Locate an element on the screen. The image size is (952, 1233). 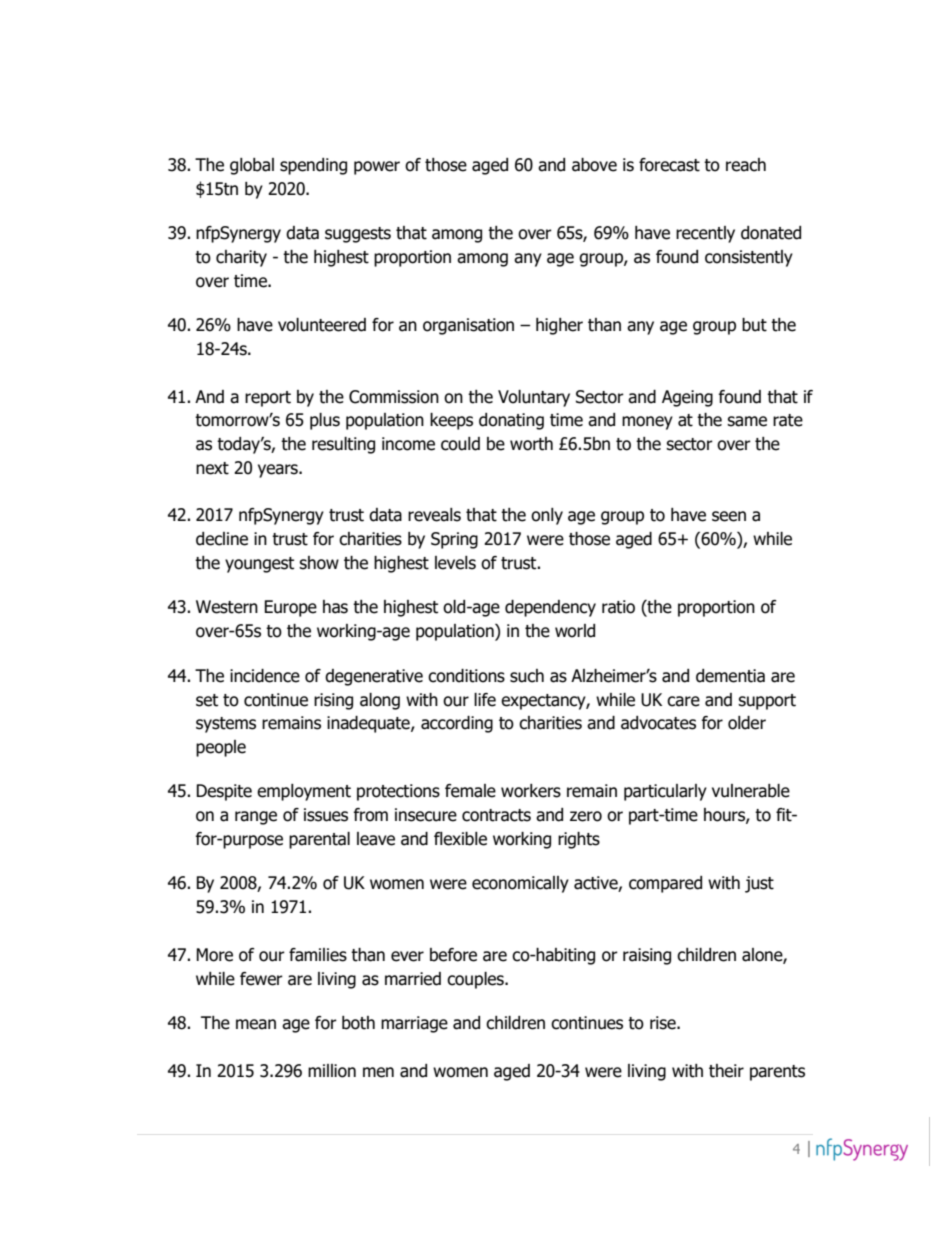
economically is located at coordinates (520, 884).
